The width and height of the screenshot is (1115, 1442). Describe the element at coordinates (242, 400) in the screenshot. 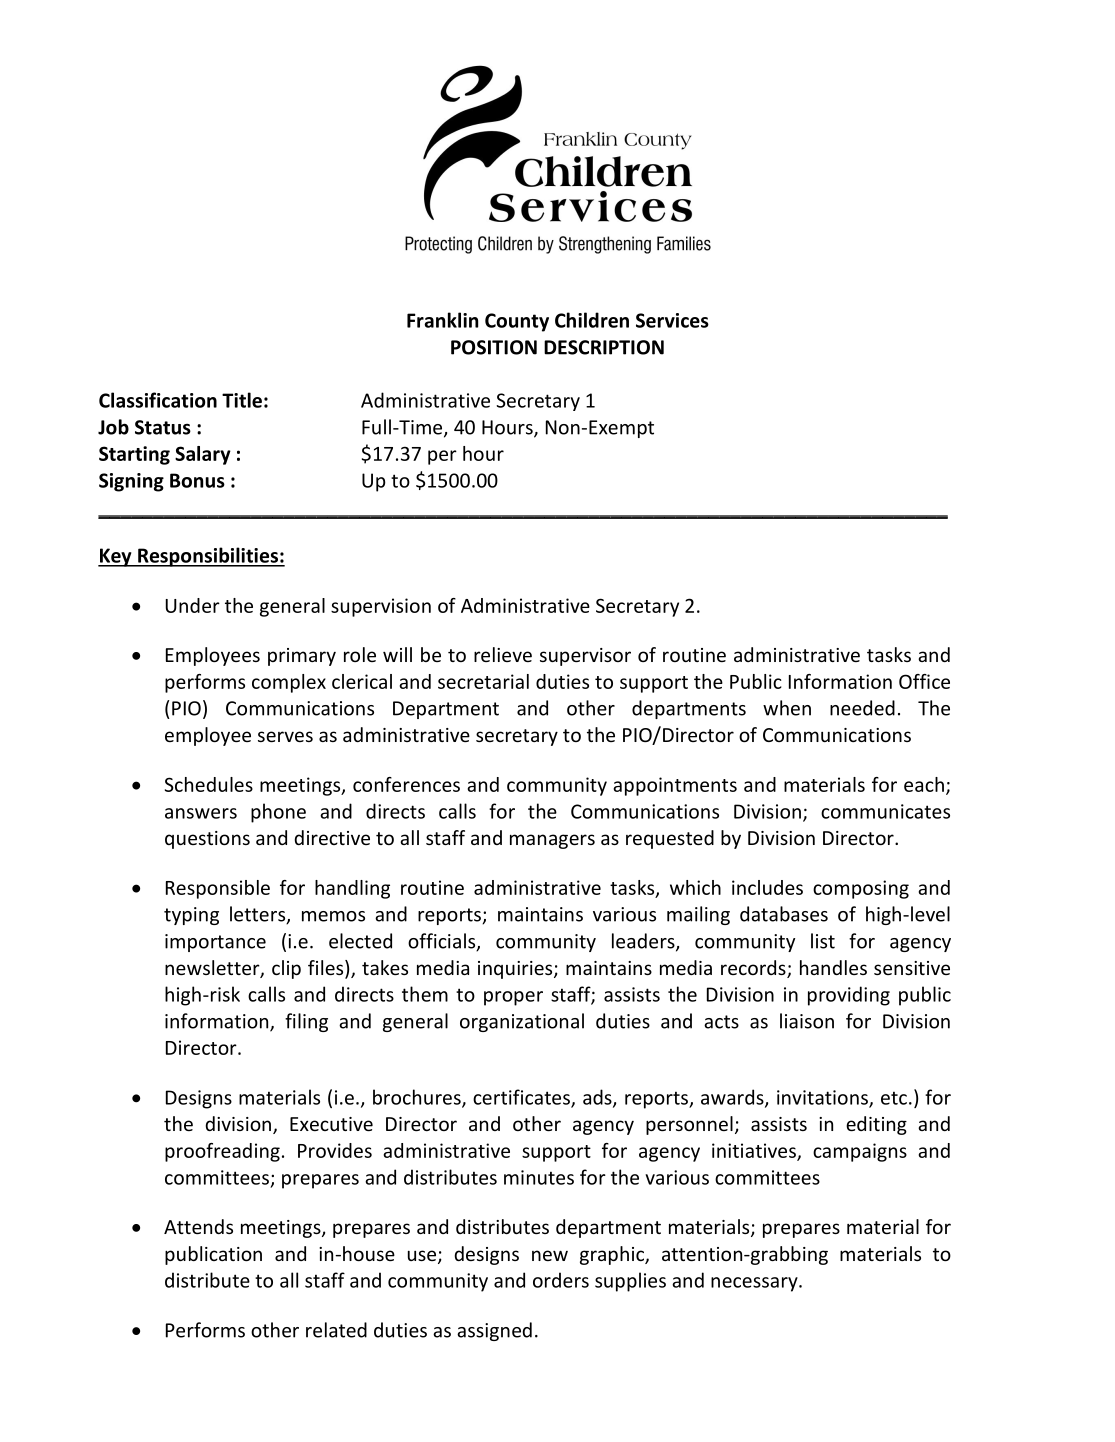

I see `Title` at that location.
